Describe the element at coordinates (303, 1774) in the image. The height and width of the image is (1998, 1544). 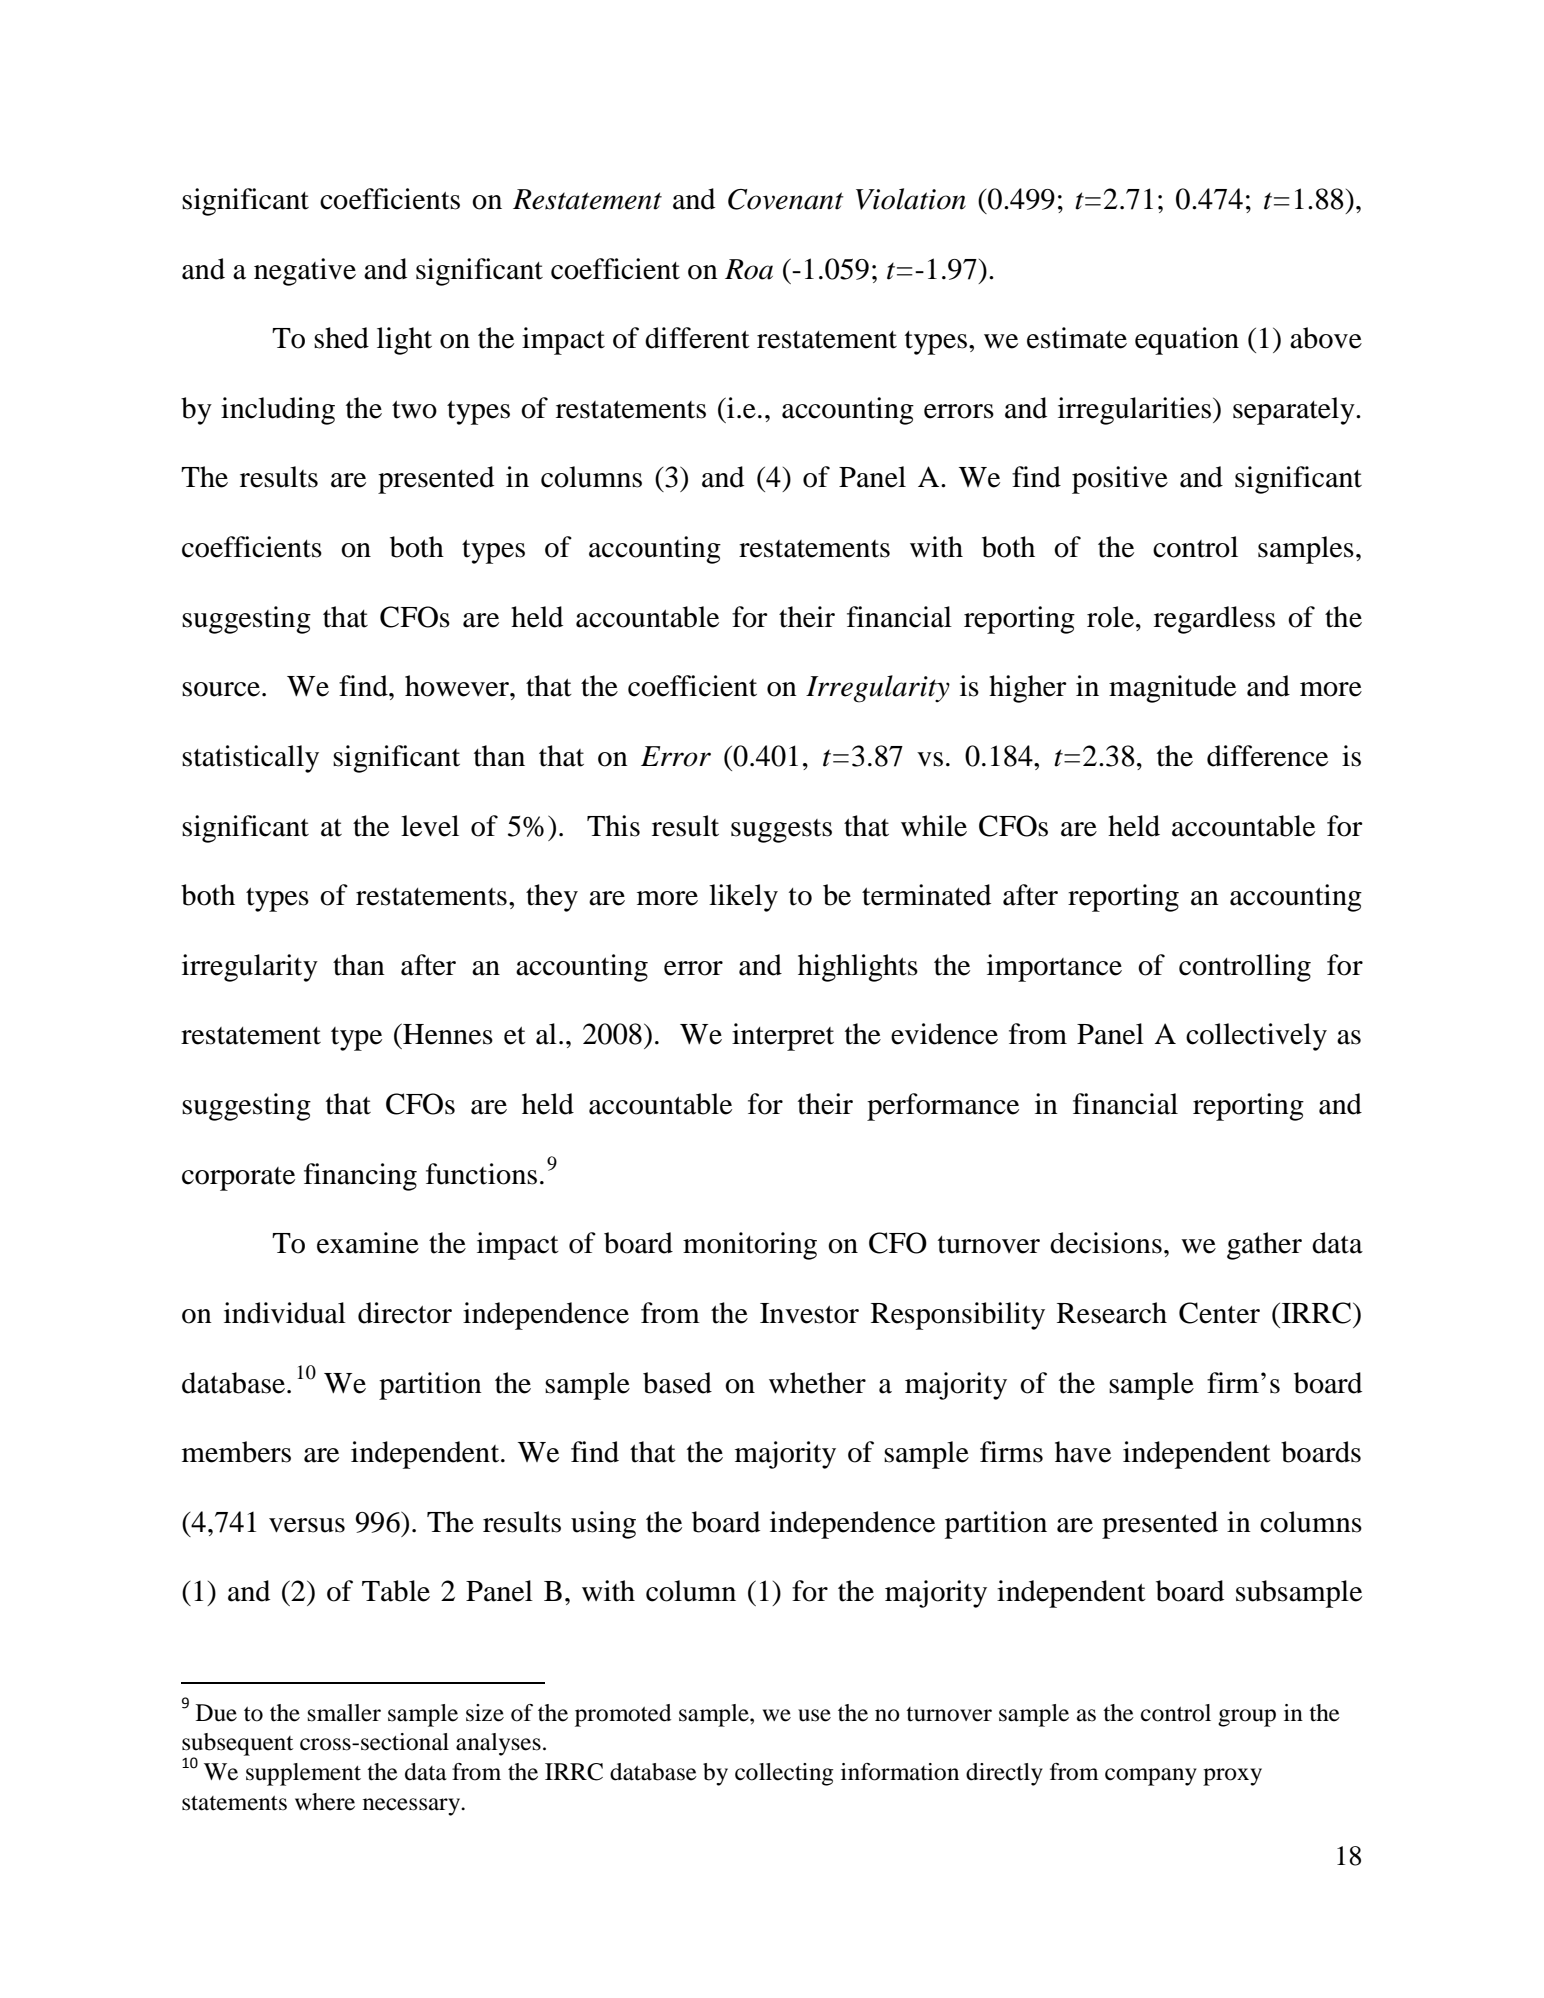
I see `supplement` at that location.
